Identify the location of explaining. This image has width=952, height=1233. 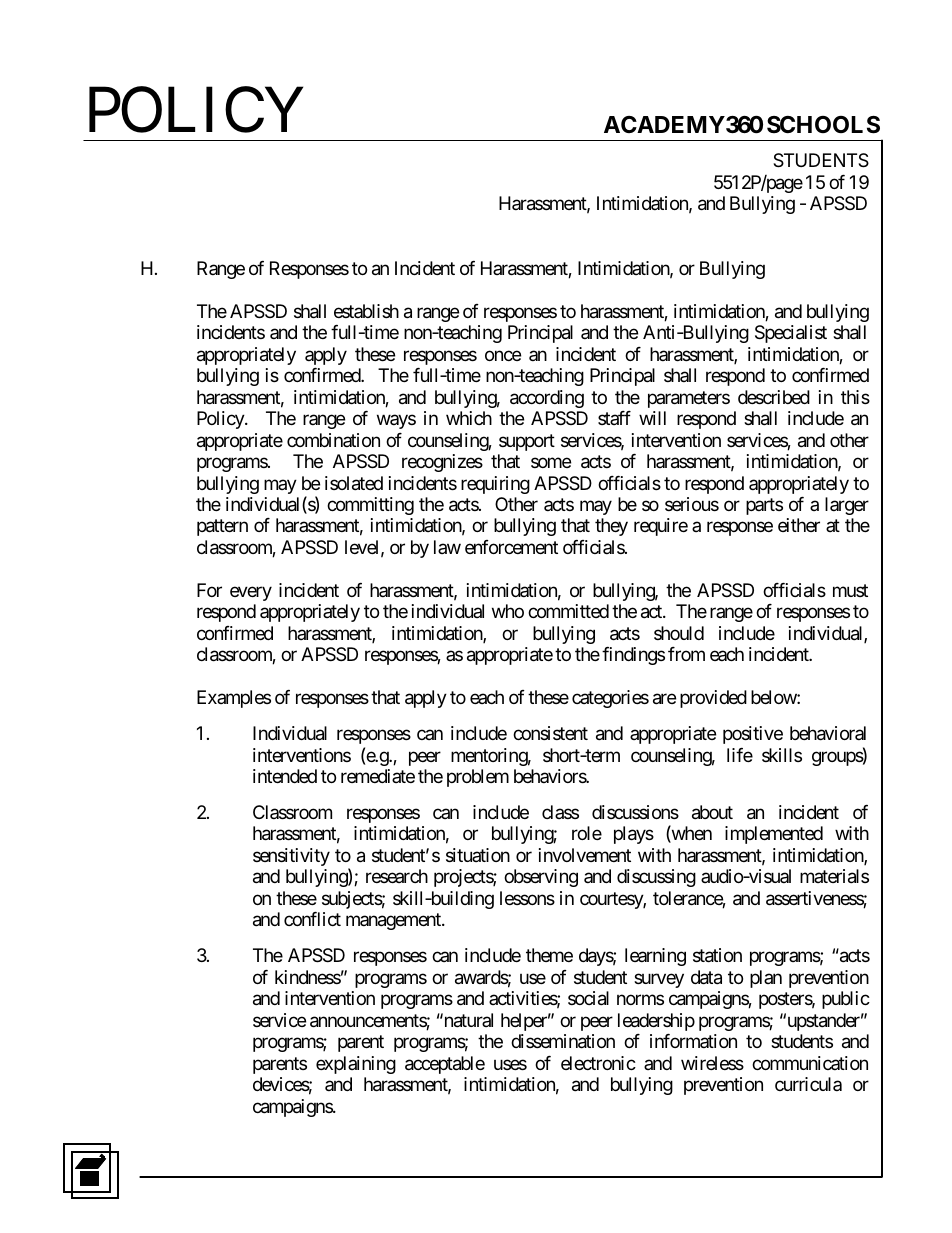
(356, 1065).
